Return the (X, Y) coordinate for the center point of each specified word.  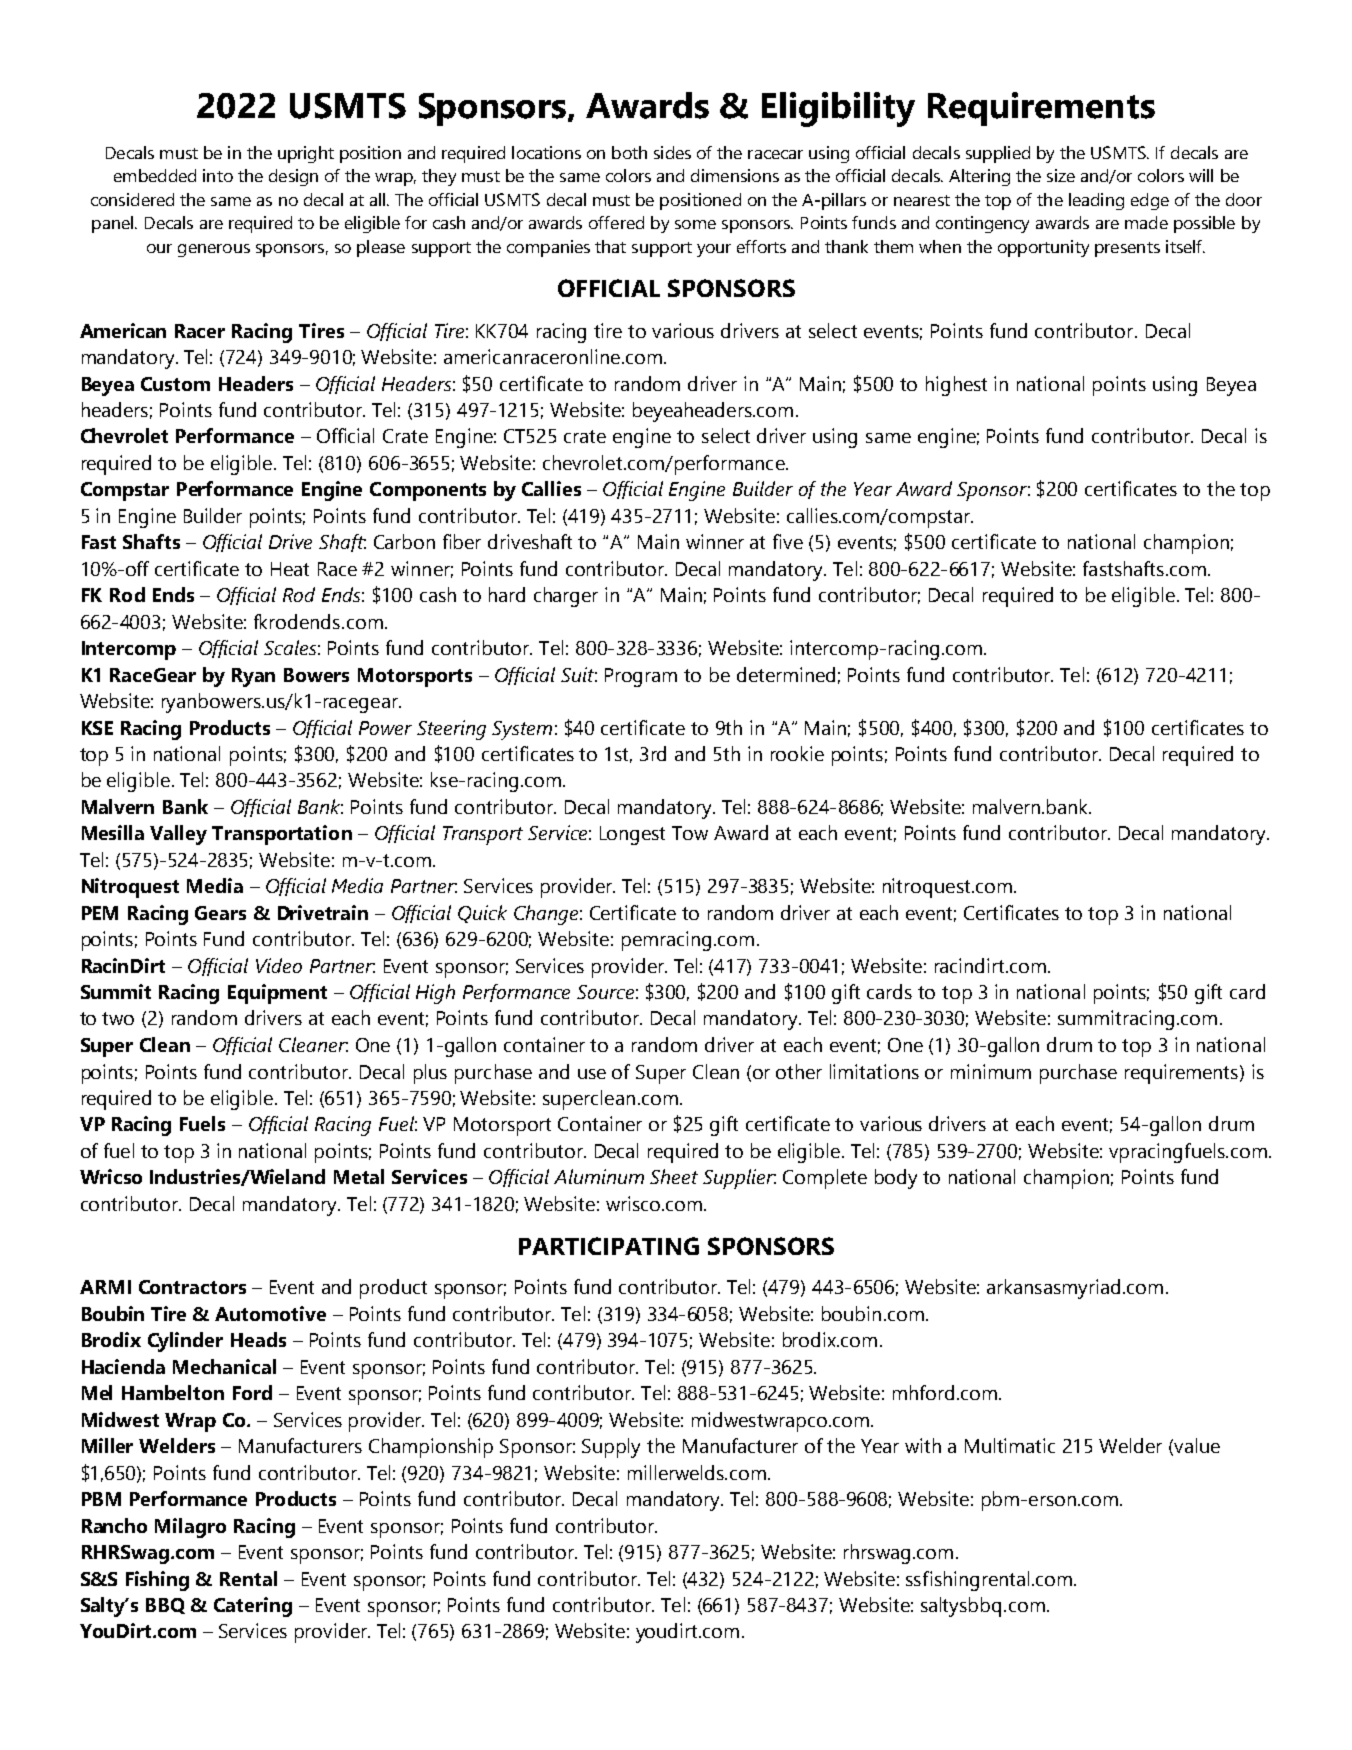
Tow (690, 833)
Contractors (192, 1287)
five (788, 541)
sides (672, 152)
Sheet (674, 1176)
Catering (253, 1607)
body (896, 1179)
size (1061, 175)
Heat (290, 569)
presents (1127, 249)
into (218, 175)
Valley (178, 835)
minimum (991, 1071)
